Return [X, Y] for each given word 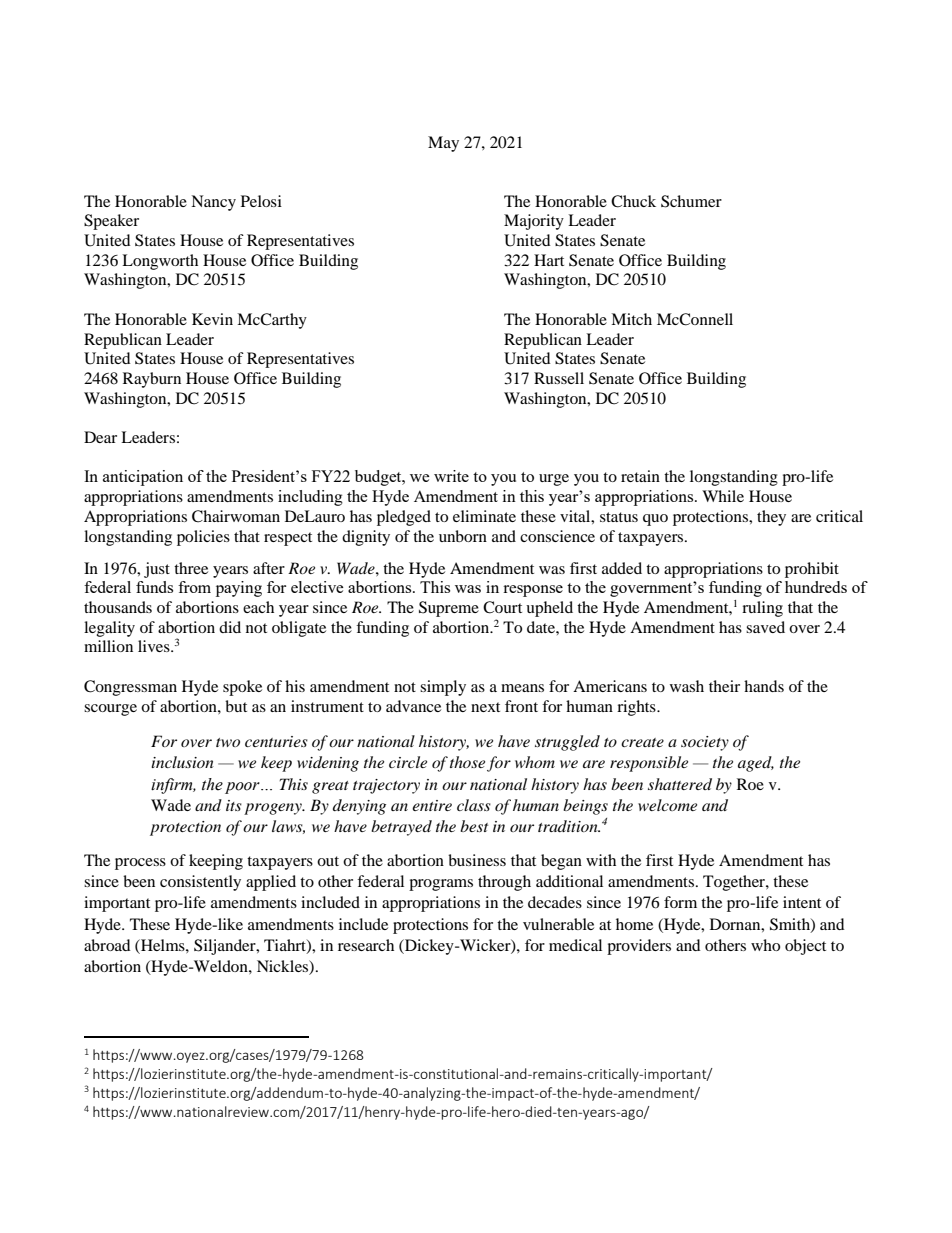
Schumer [691, 201]
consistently [200, 883]
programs [441, 885]
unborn [463, 536]
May [443, 144]
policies [203, 538]
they [771, 518]
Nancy [213, 203]
